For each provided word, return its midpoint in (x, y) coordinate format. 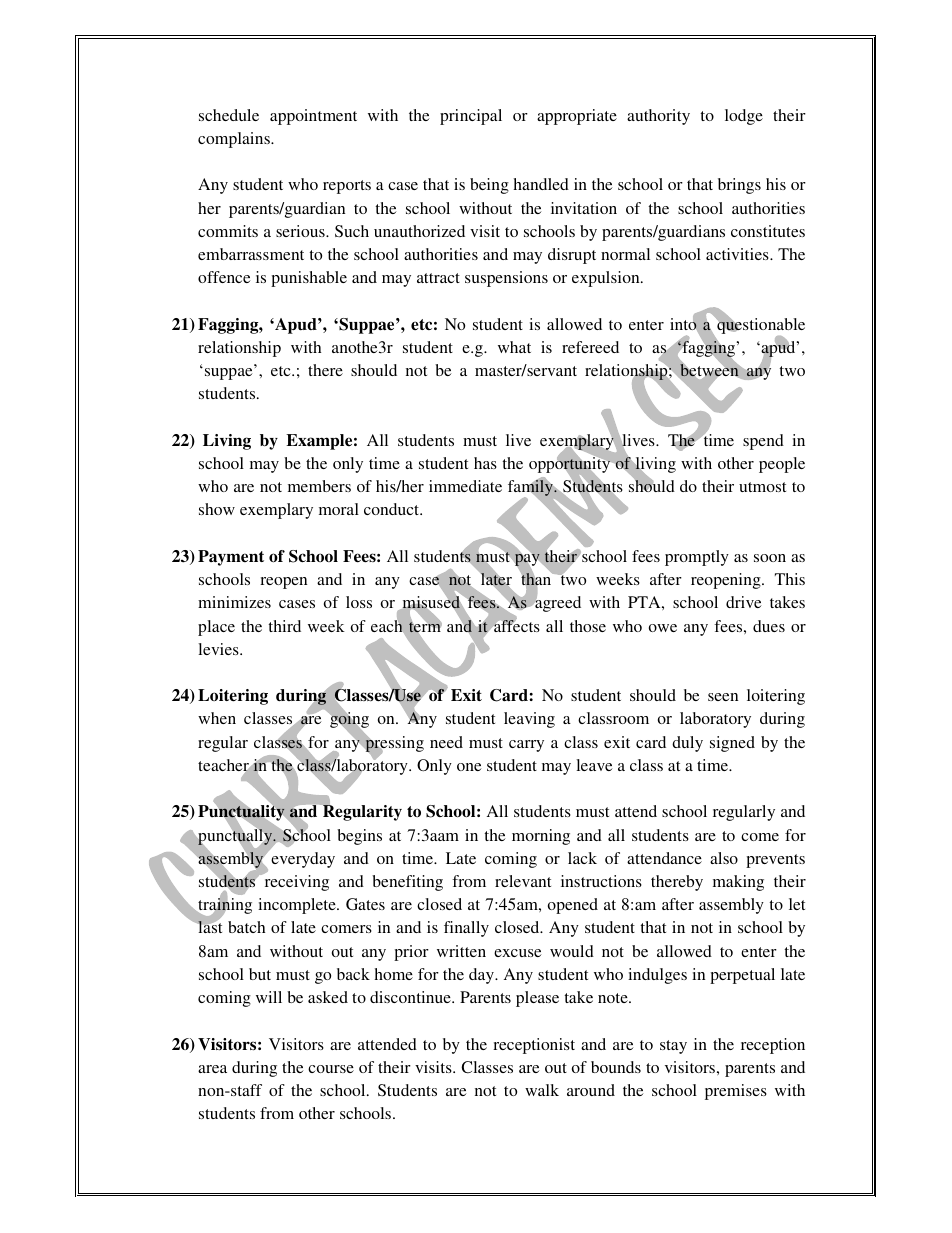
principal (471, 117)
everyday (303, 860)
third (284, 626)
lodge (744, 117)
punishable (309, 279)
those (588, 626)
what (514, 347)
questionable (760, 325)
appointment (313, 117)
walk (542, 1090)
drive (744, 602)
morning (541, 837)
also (724, 858)
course (331, 1069)
